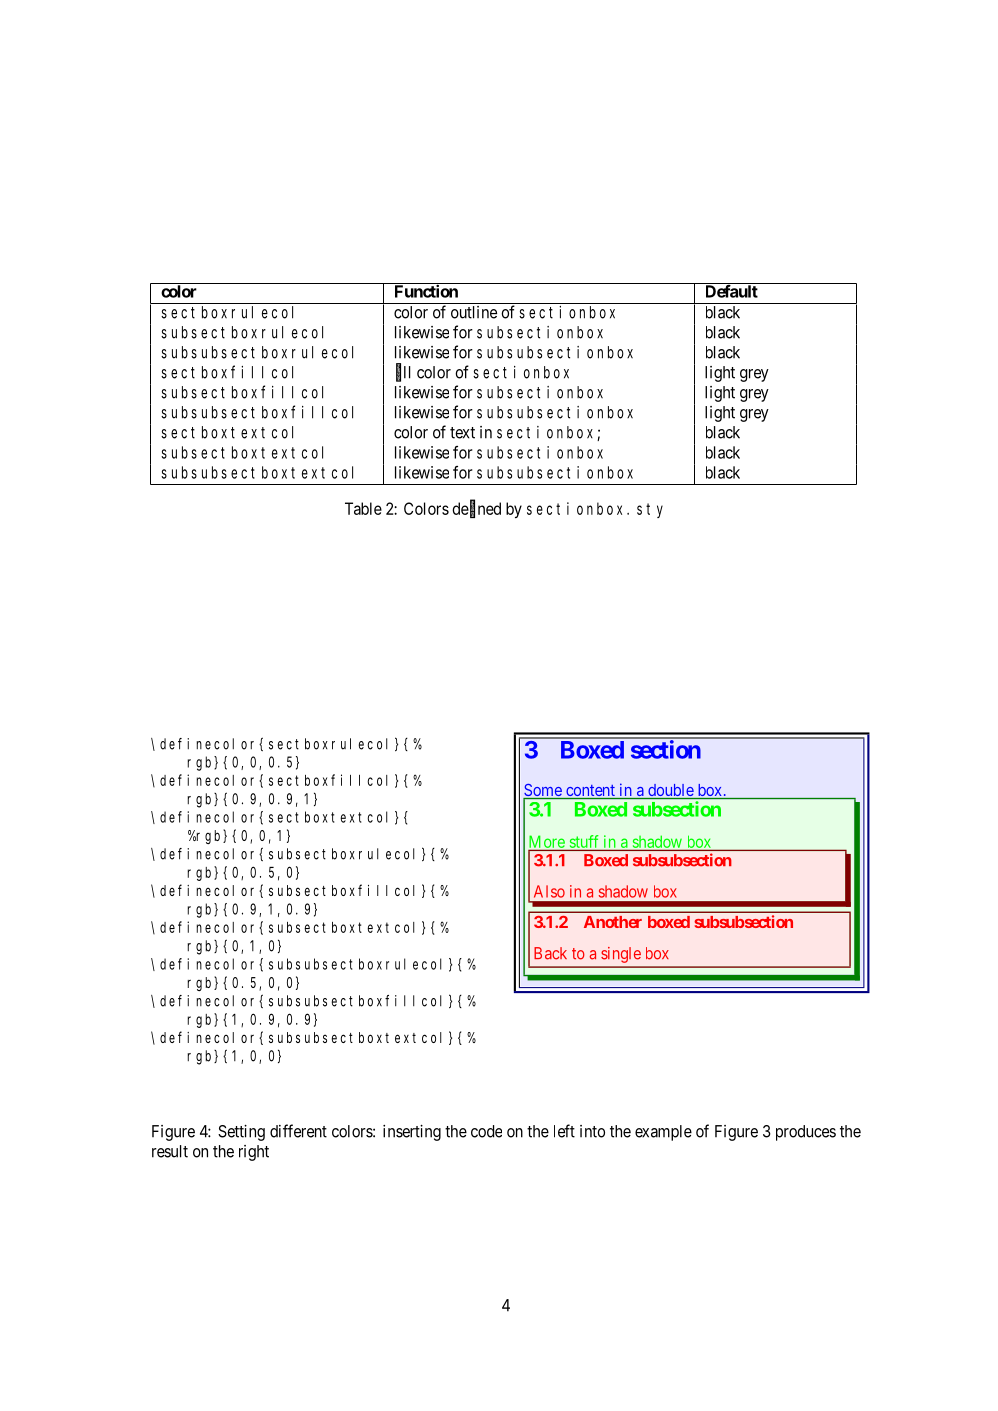 This screenshot has width=998, height=1411. I want to click on code, so click(486, 1131).
